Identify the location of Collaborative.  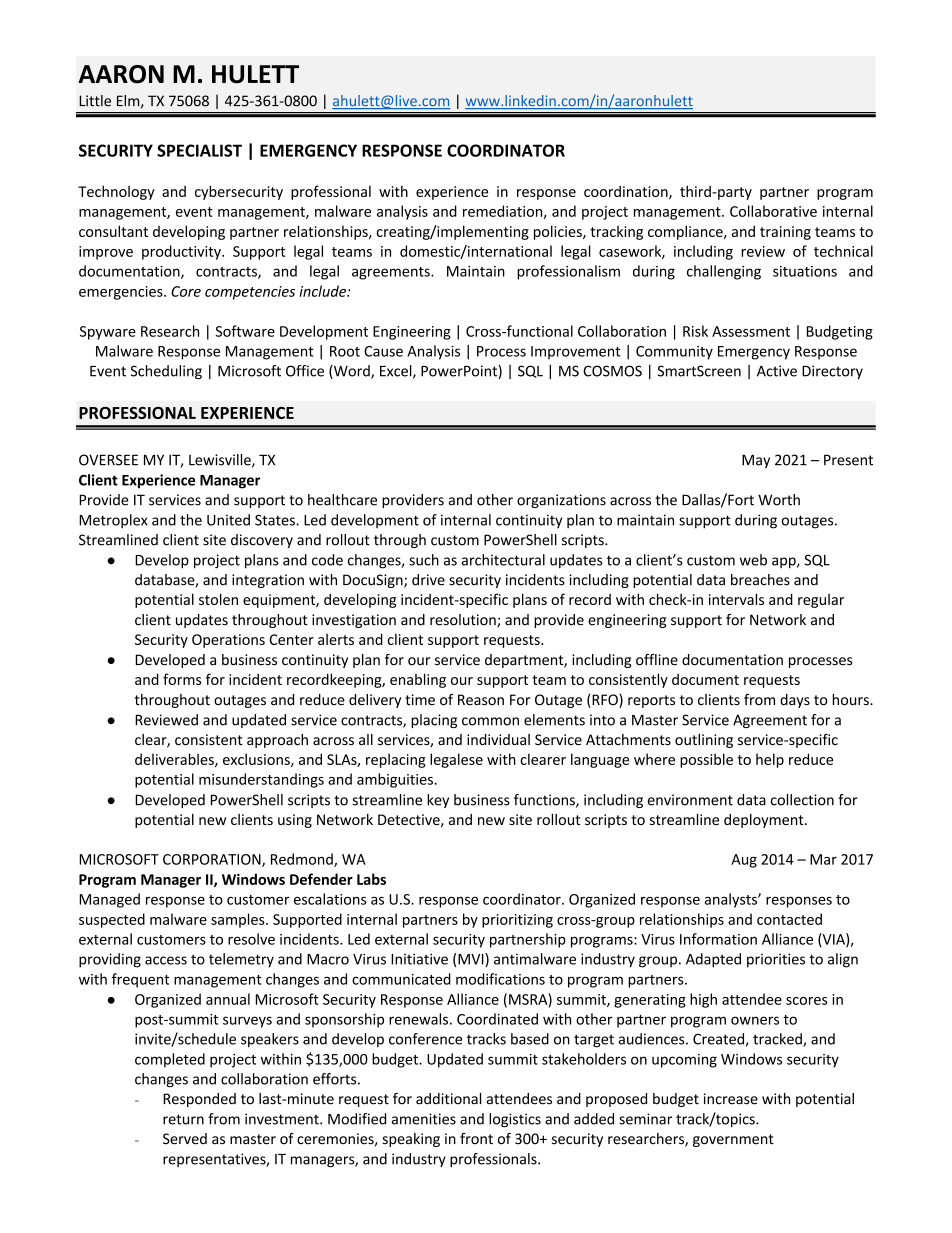
(773, 211).
